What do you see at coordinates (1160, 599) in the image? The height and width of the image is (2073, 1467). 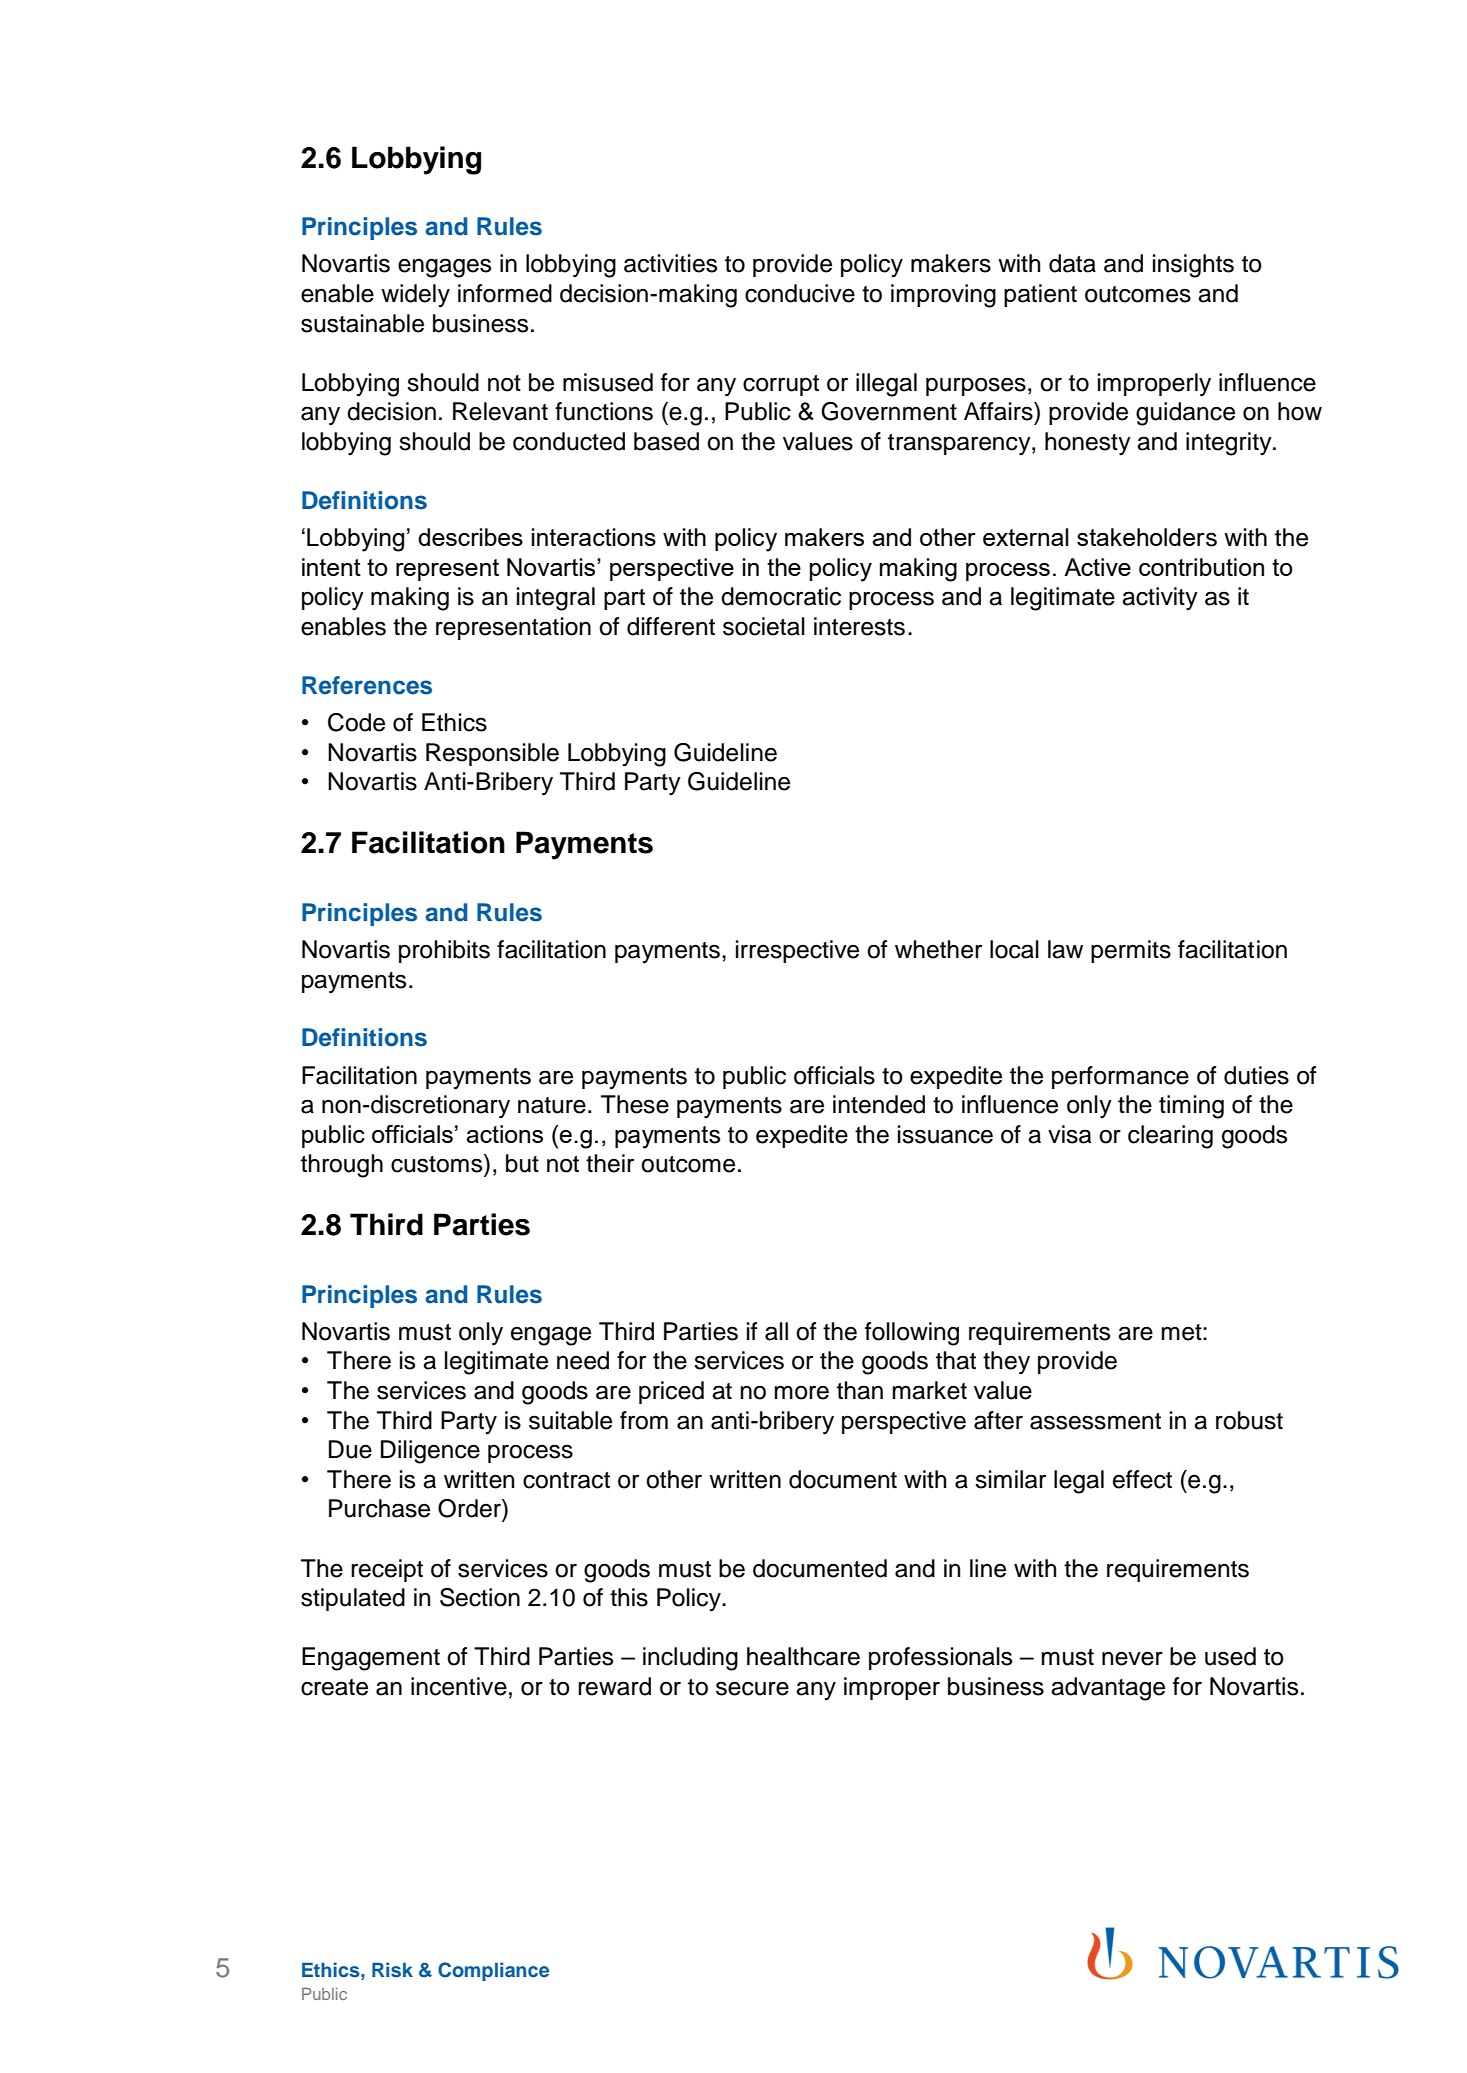 I see `activity` at bounding box center [1160, 599].
